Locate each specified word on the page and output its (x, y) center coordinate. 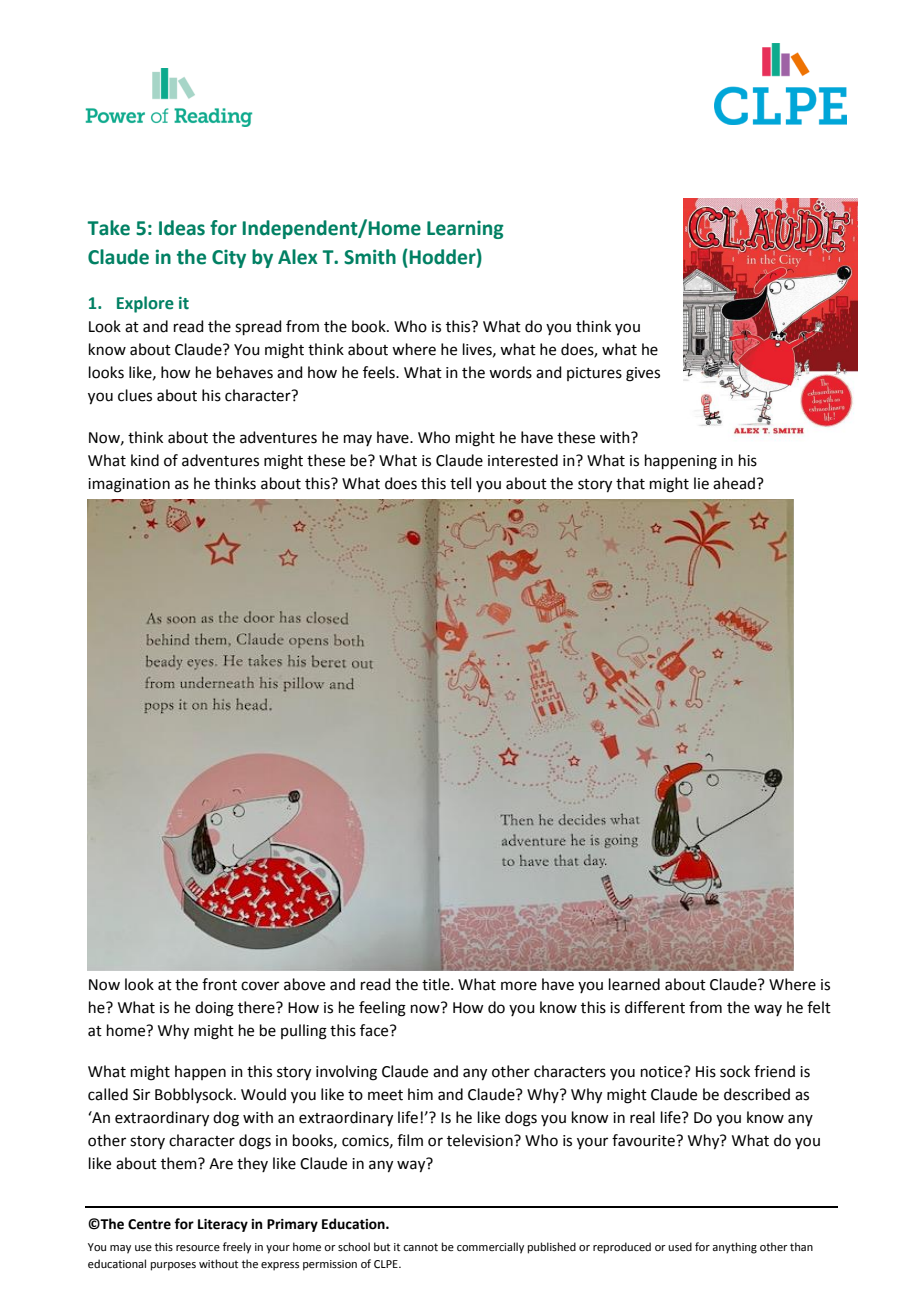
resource (198, 1248)
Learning (465, 229)
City (229, 258)
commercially (490, 1248)
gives (643, 374)
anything (734, 1248)
